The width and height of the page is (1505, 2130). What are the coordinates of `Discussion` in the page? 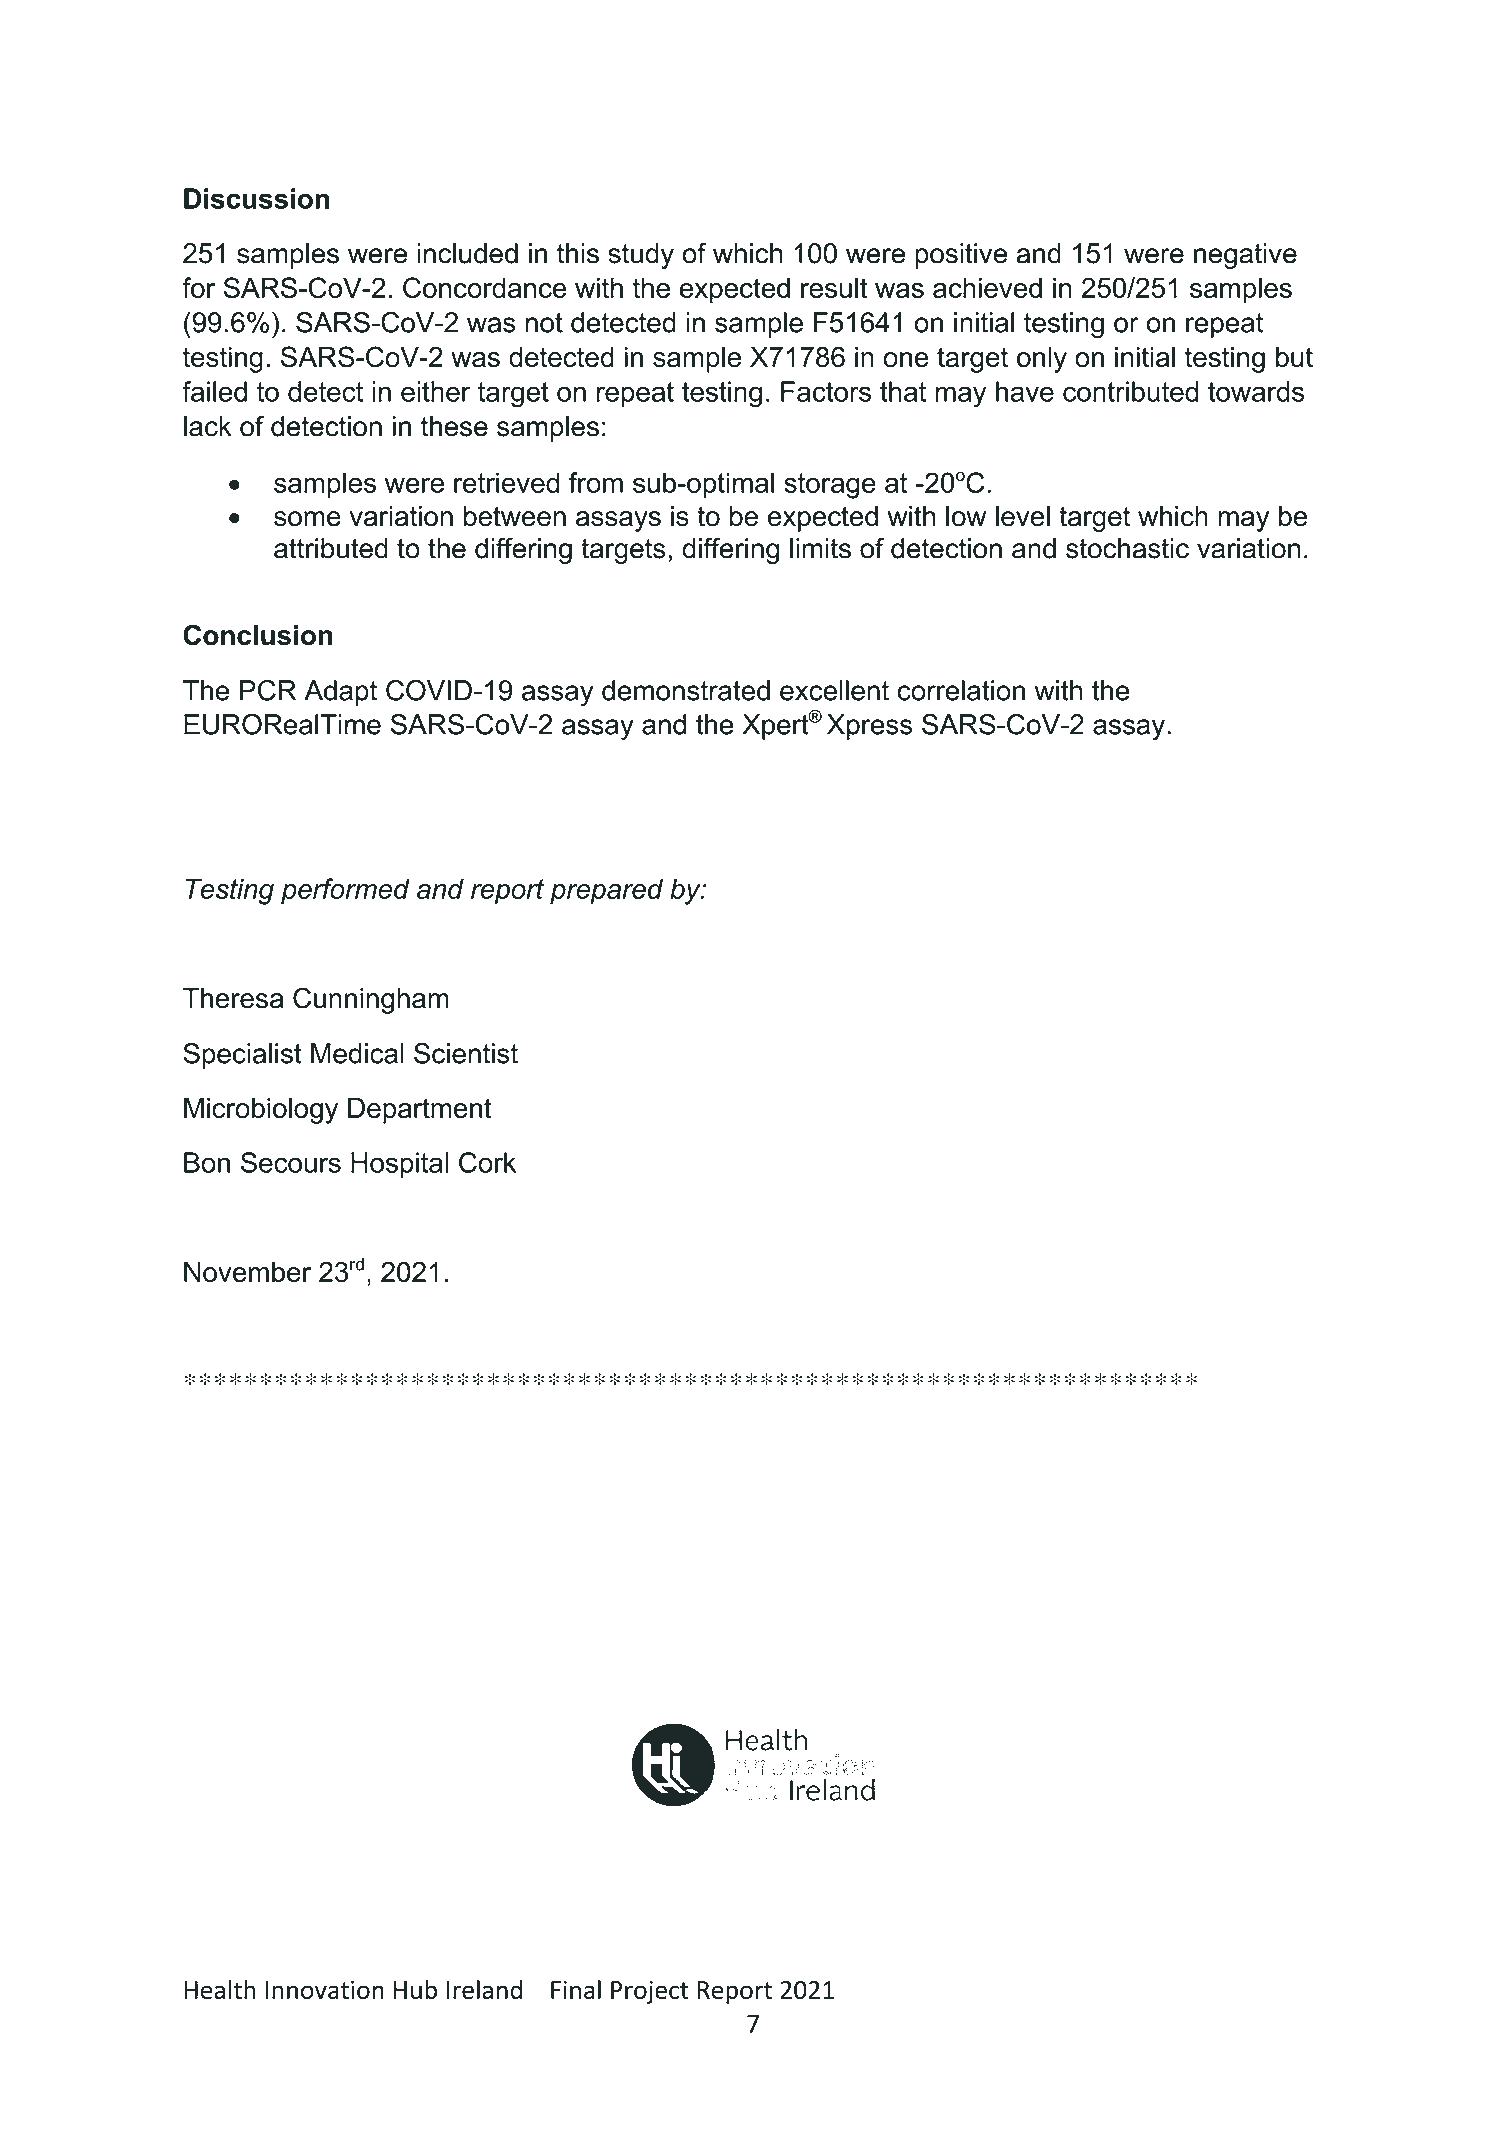 It's located at (256, 198).
